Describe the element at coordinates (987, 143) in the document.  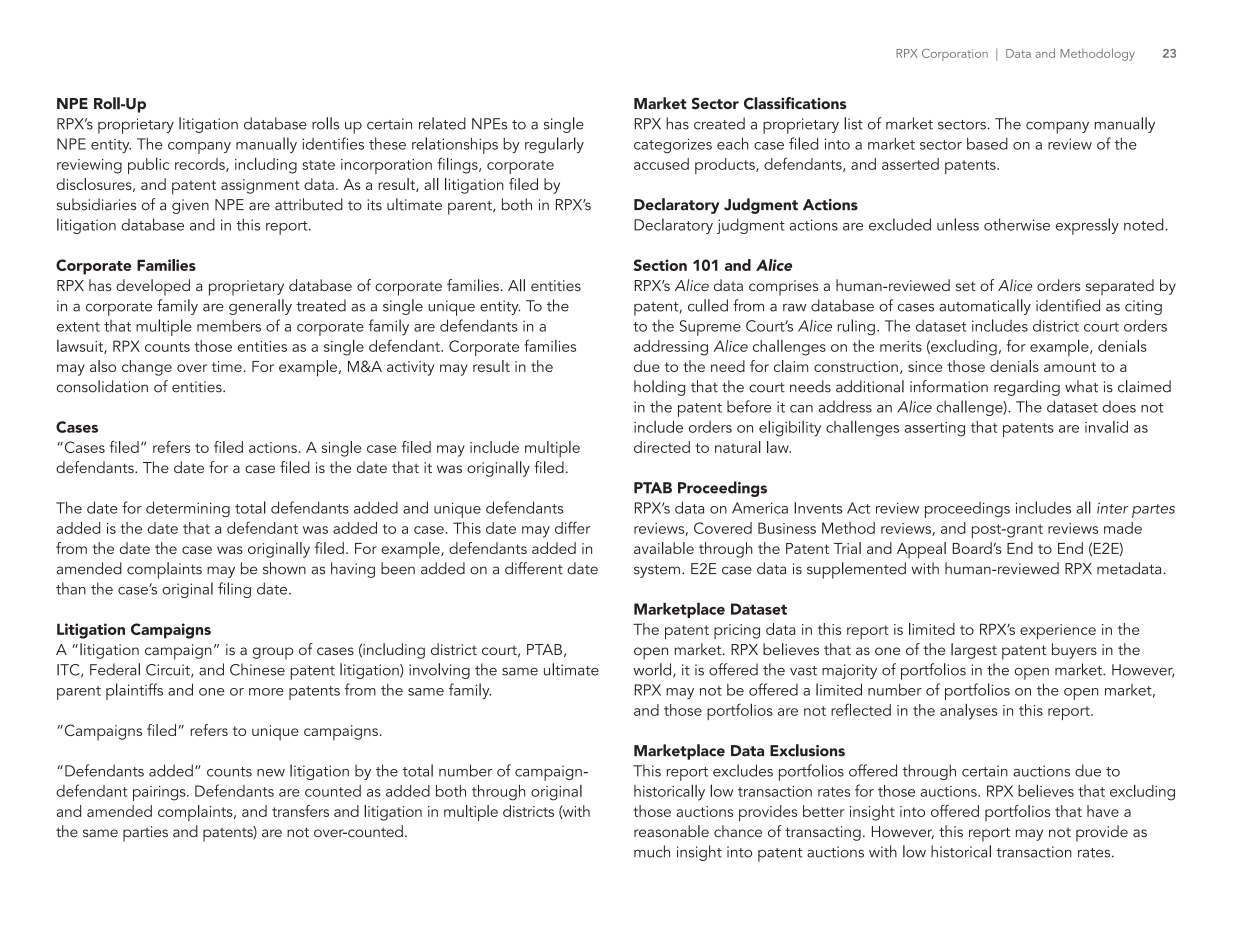
I see `based` at that location.
